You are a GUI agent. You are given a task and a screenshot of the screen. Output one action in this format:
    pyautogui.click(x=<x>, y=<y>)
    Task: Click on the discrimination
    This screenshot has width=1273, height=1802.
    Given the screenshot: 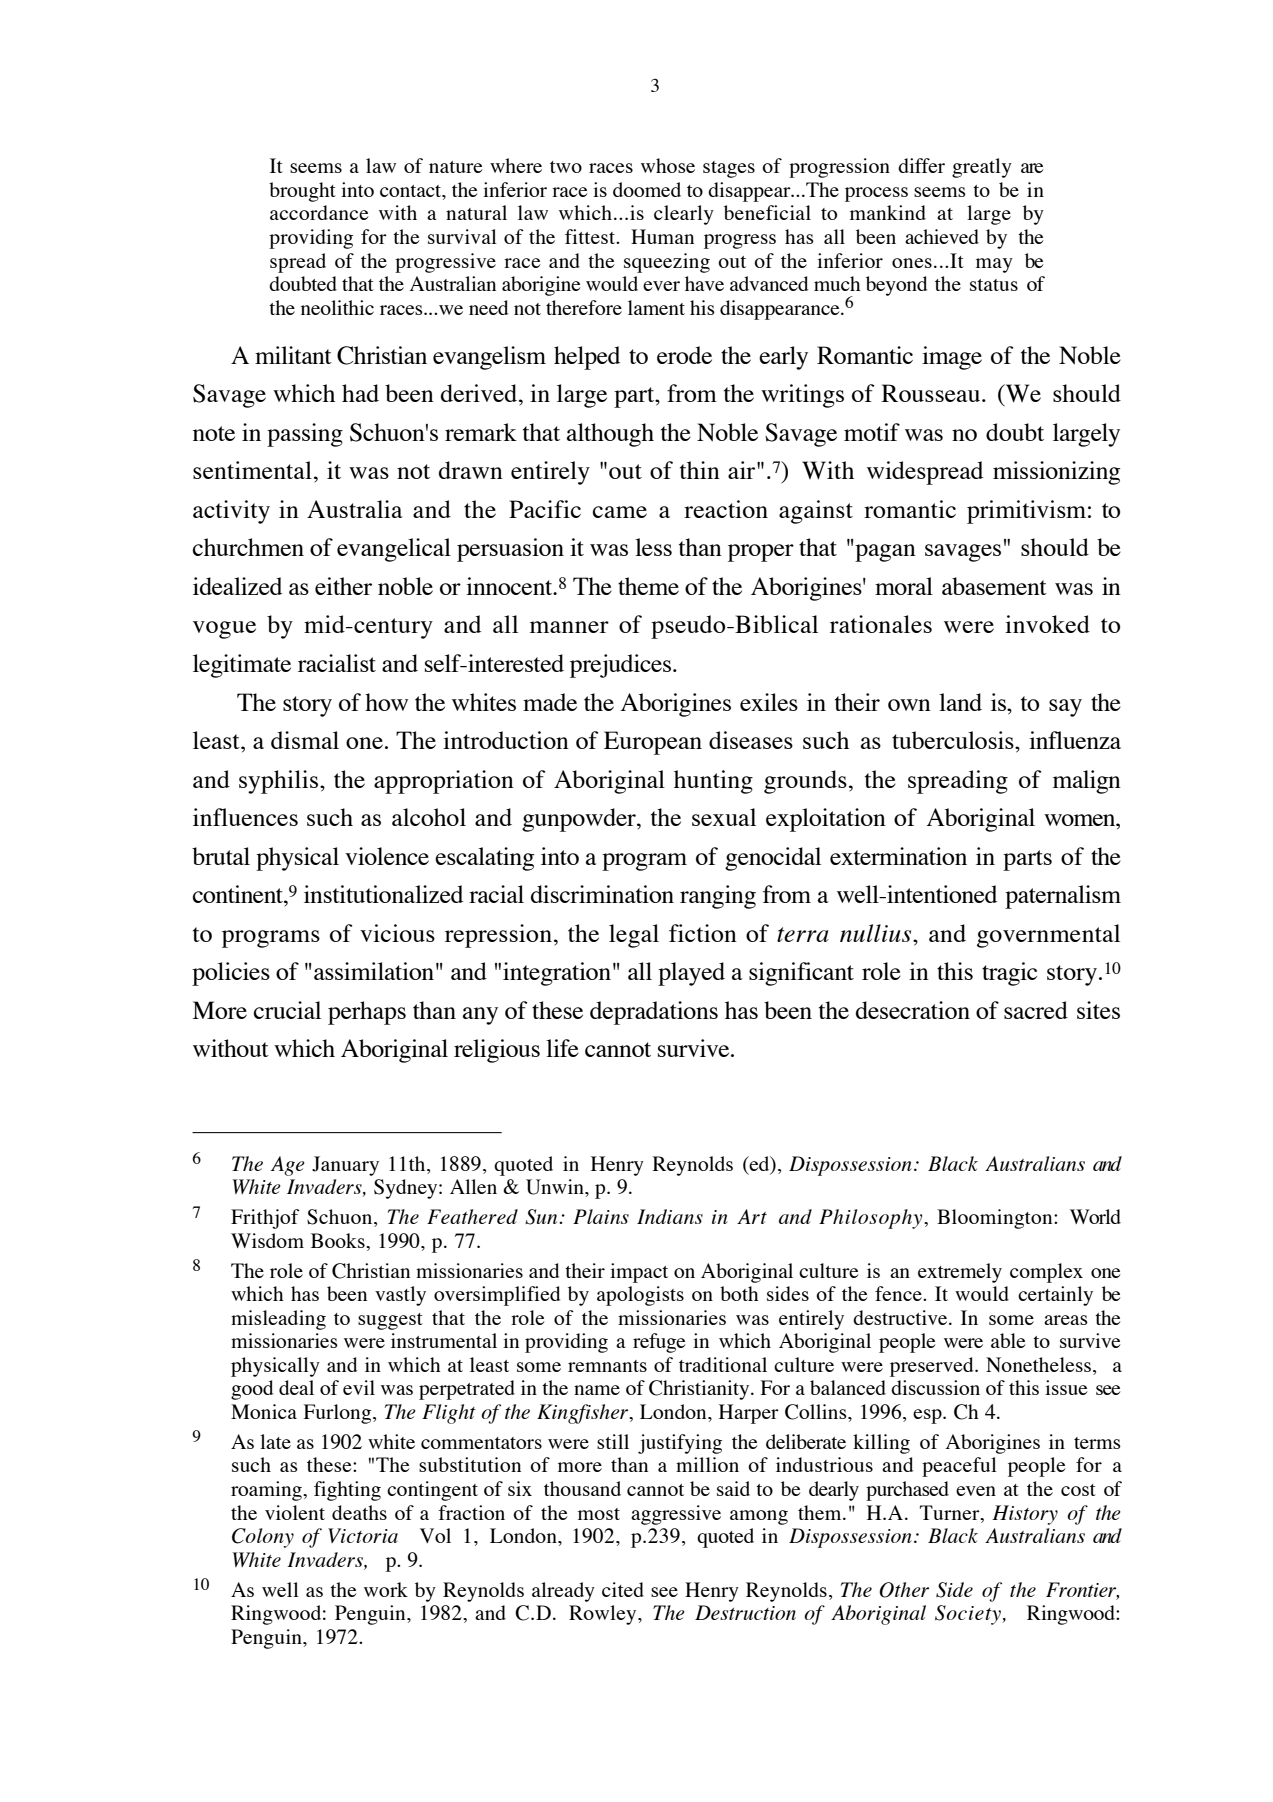 What is the action you would take?
    pyautogui.click(x=602, y=894)
